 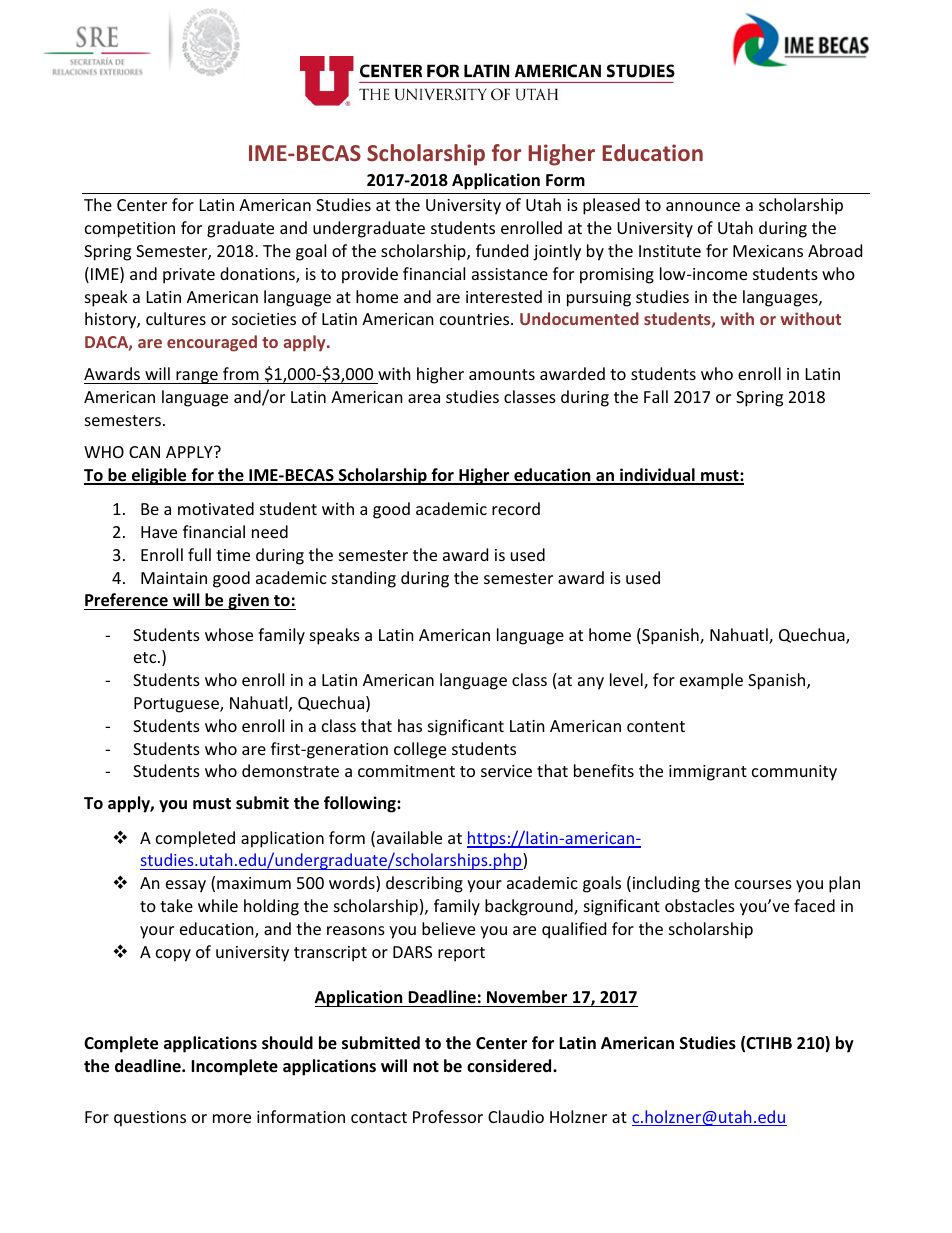 What do you see at coordinates (197, 377) in the screenshot?
I see `range` at bounding box center [197, 377].
